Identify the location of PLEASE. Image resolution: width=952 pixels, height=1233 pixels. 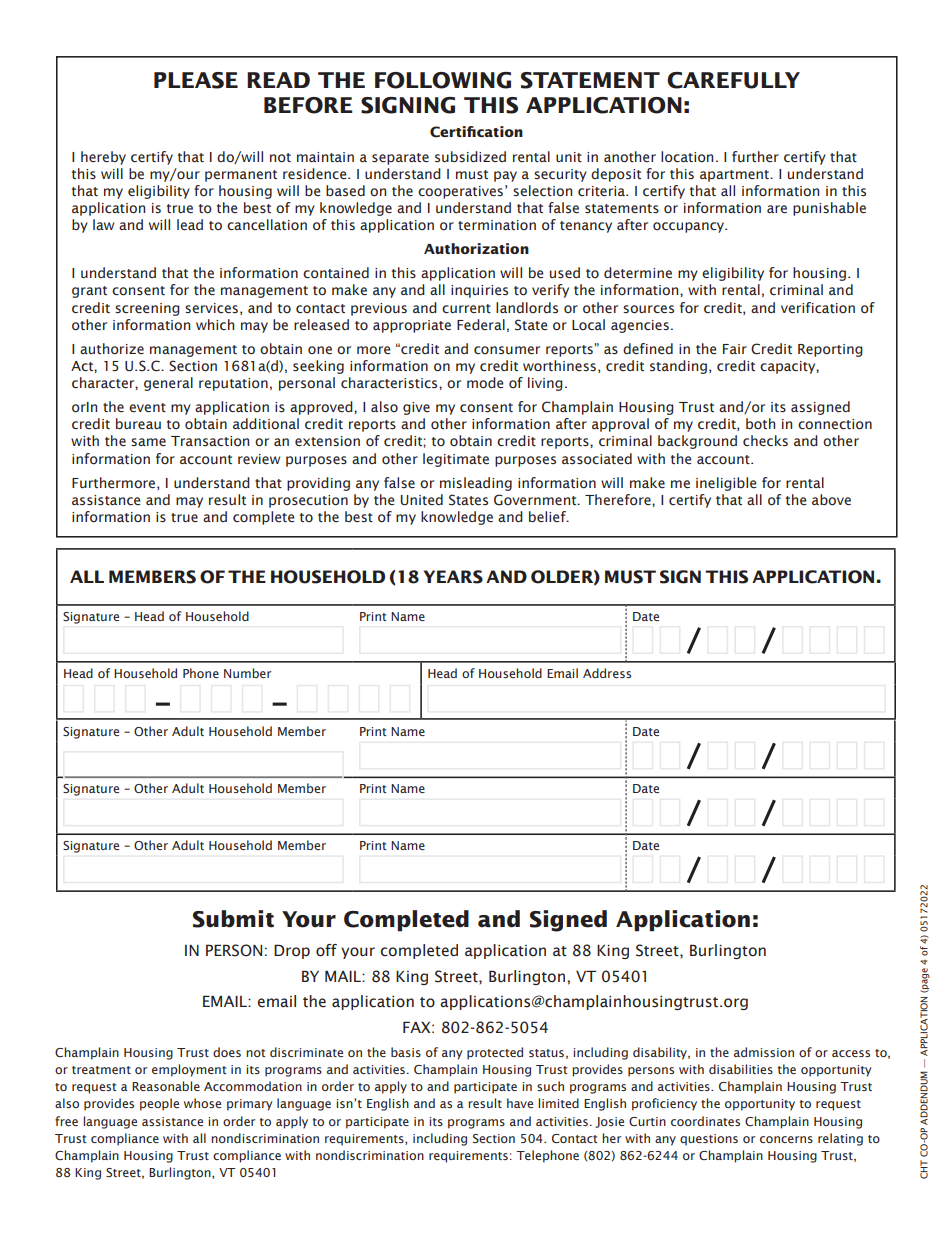
(196, 80).
